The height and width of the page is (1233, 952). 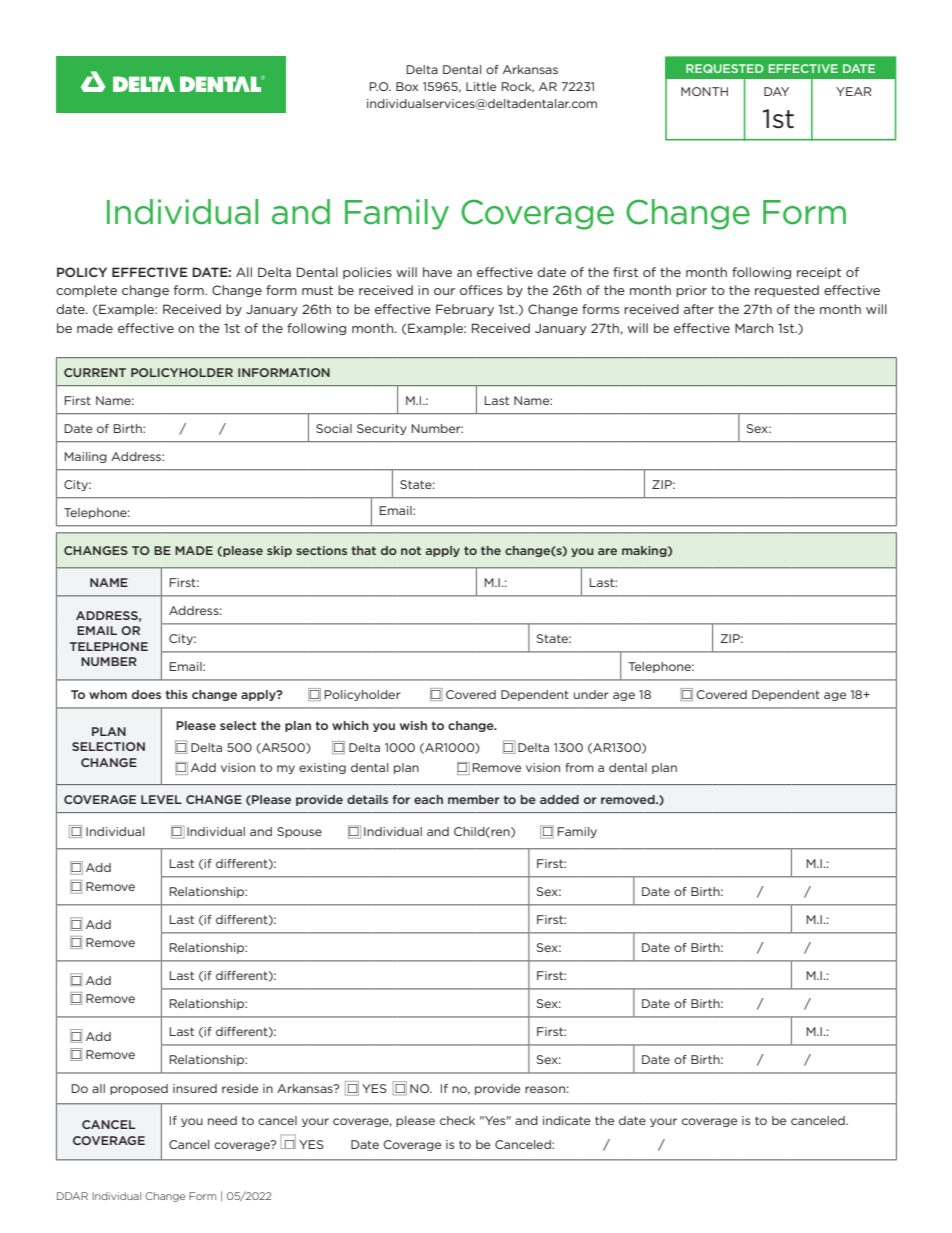 What do you see at coordinates (481, 86) in the page?
I see `Little` at bounding box center [481, 86].
